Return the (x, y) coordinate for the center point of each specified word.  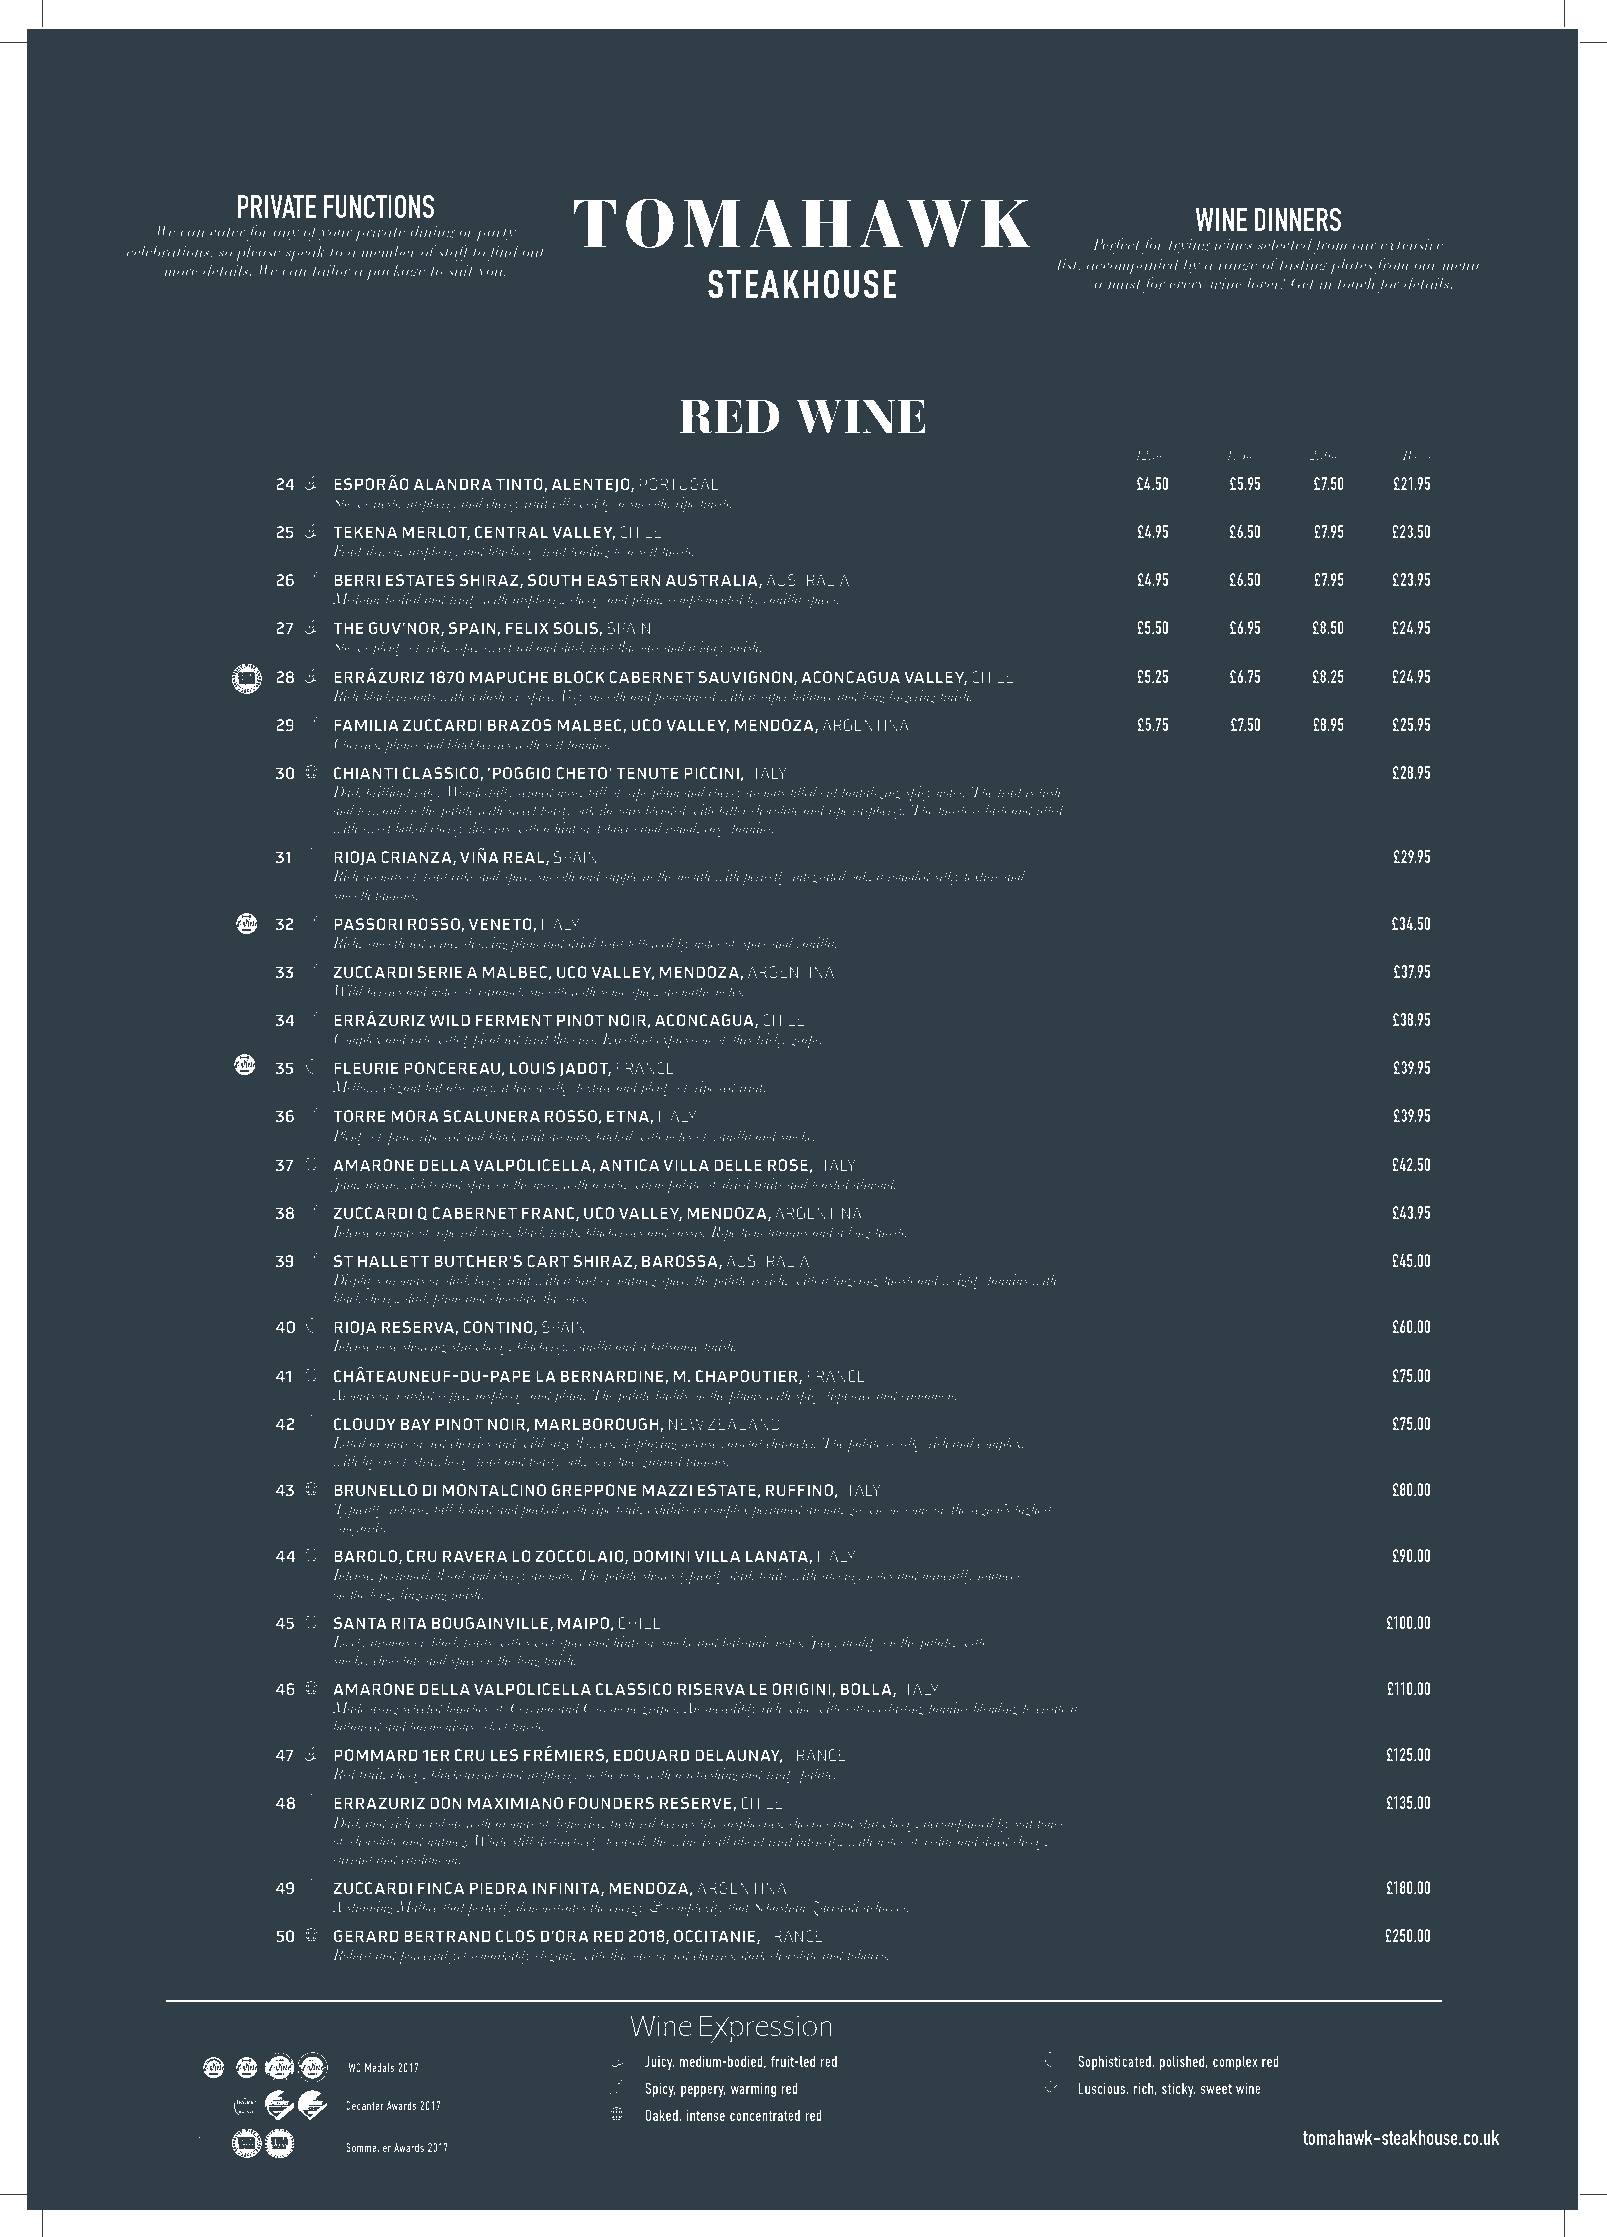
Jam (345, 1185)
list (1069, 264)
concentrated (765, 2115)
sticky (1178, 2090)
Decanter (365, 2105)
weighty (962, 1281)
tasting (1304, 266)
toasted (831, 1183)
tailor (331, 270)
